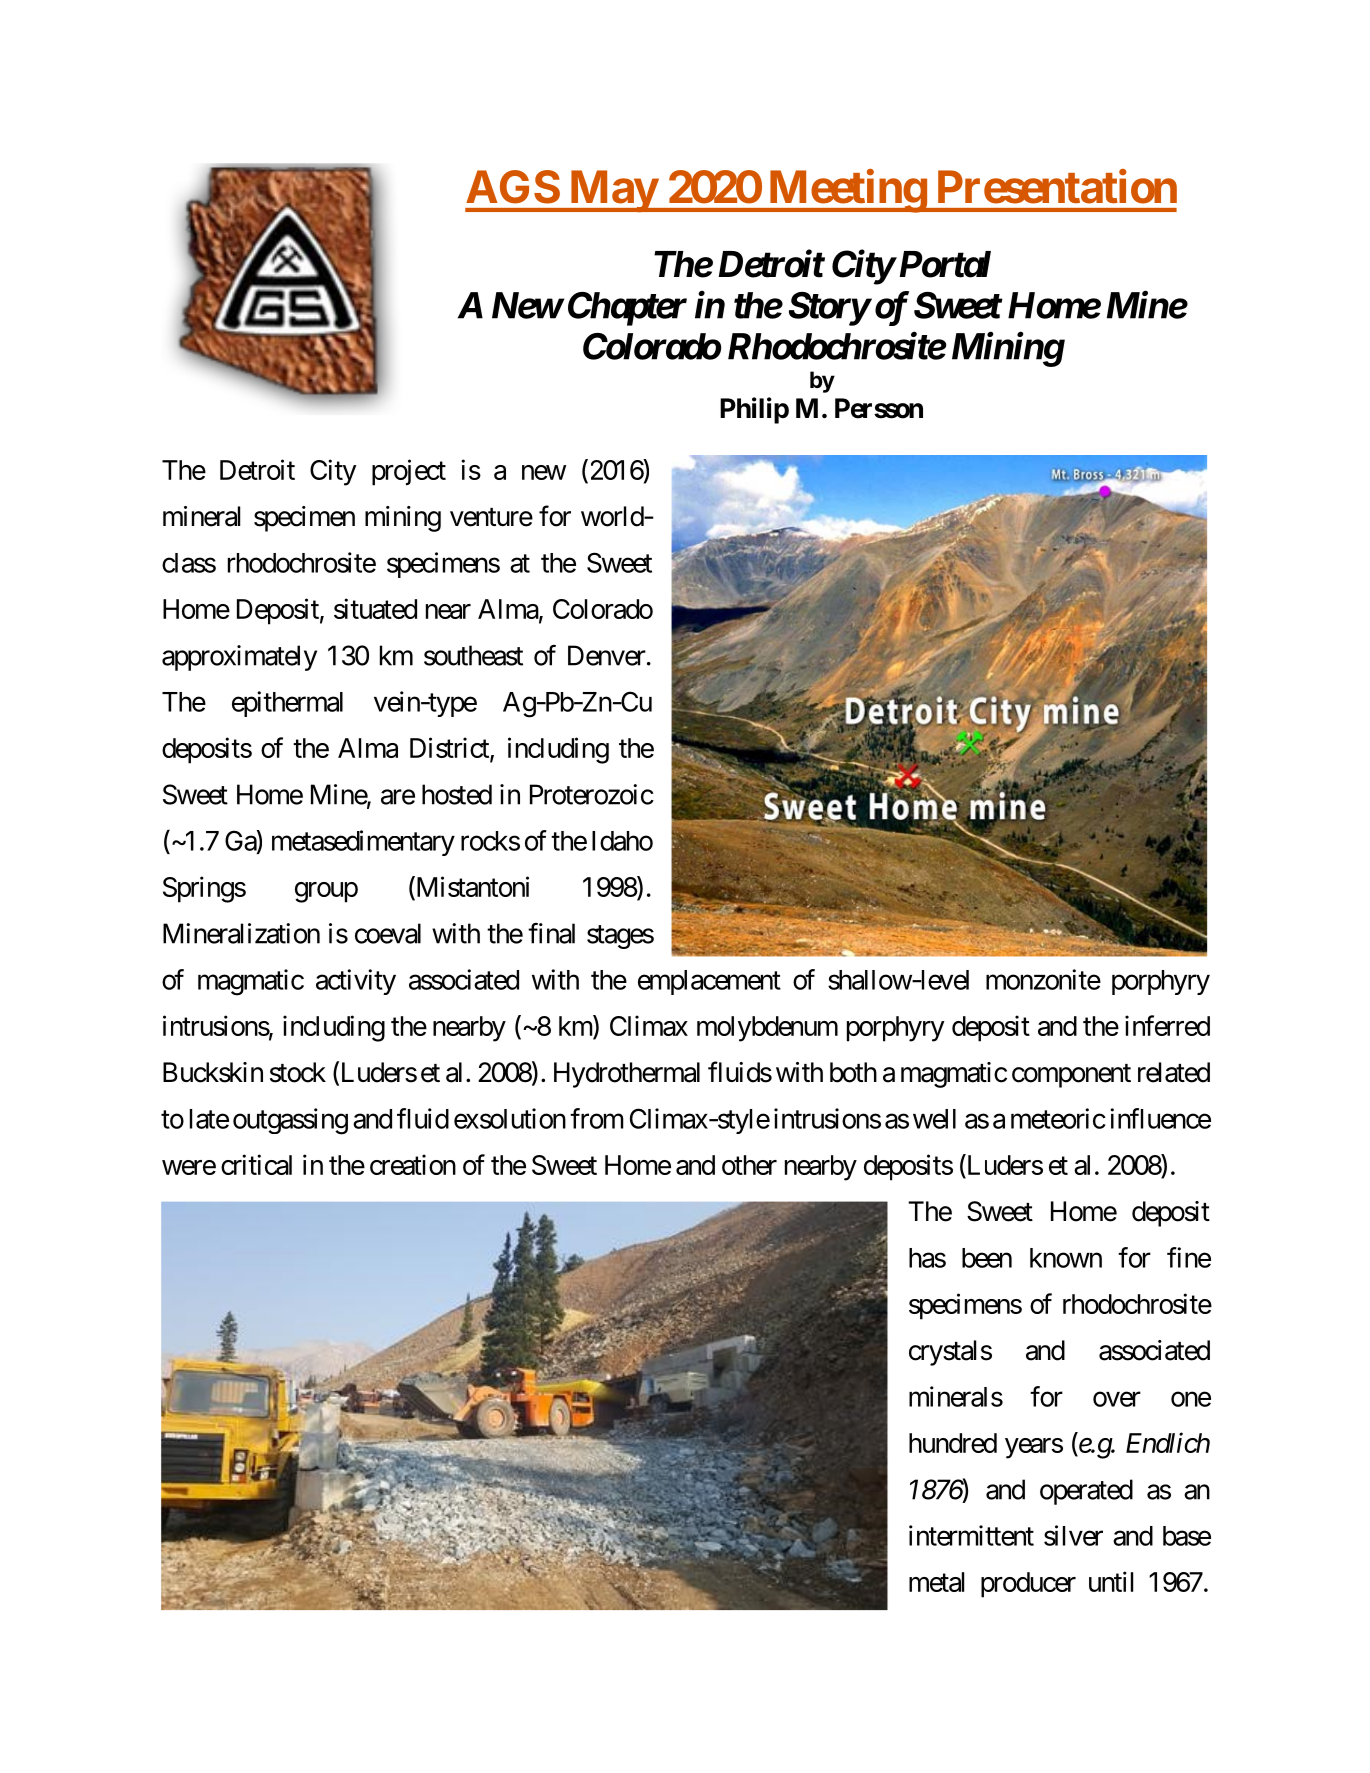 The image size is (1370, 1773). I want to click on emplacement, so click(709, 982).
